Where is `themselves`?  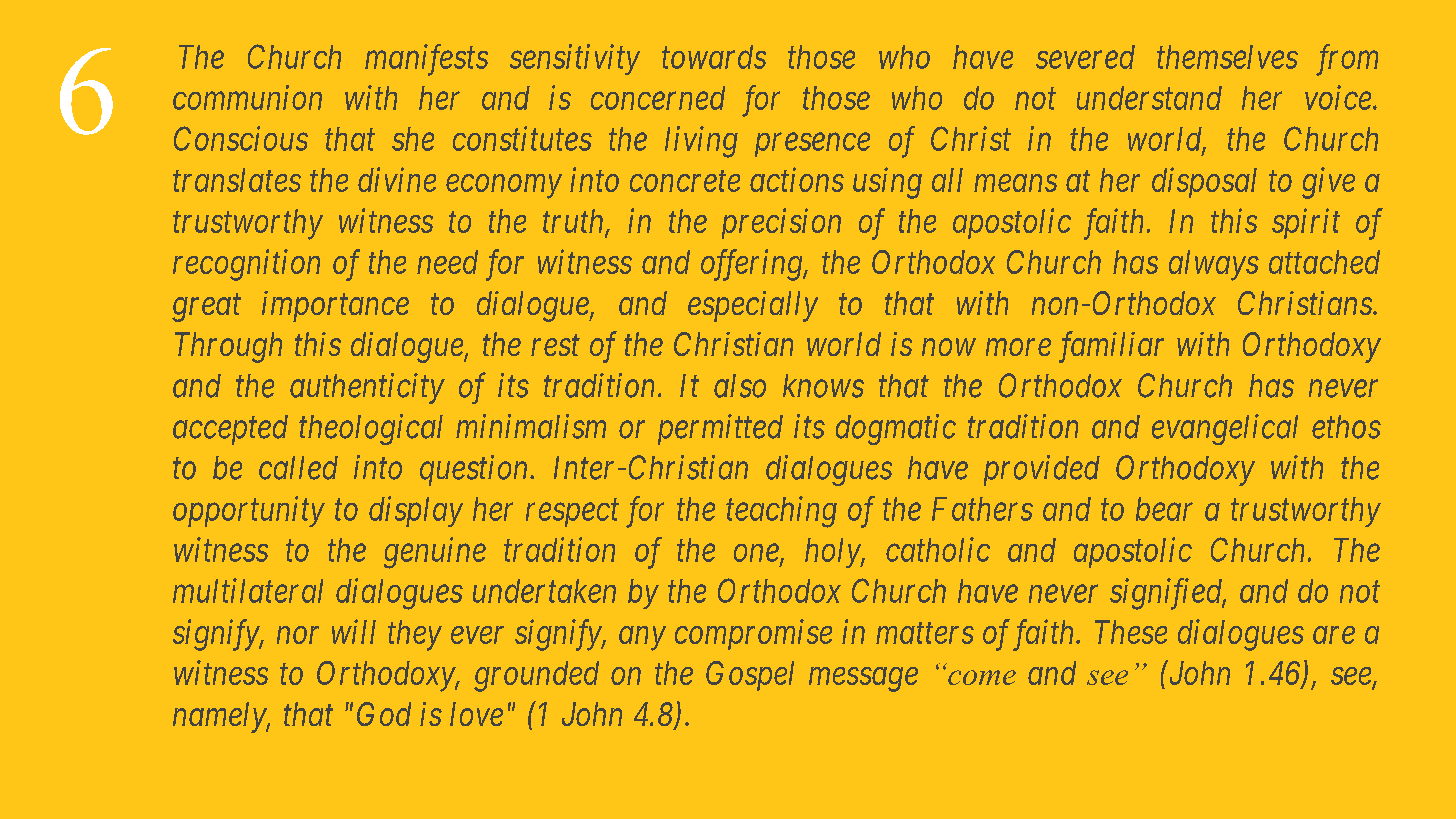
themselves is located at coordinates (1227, 57).
